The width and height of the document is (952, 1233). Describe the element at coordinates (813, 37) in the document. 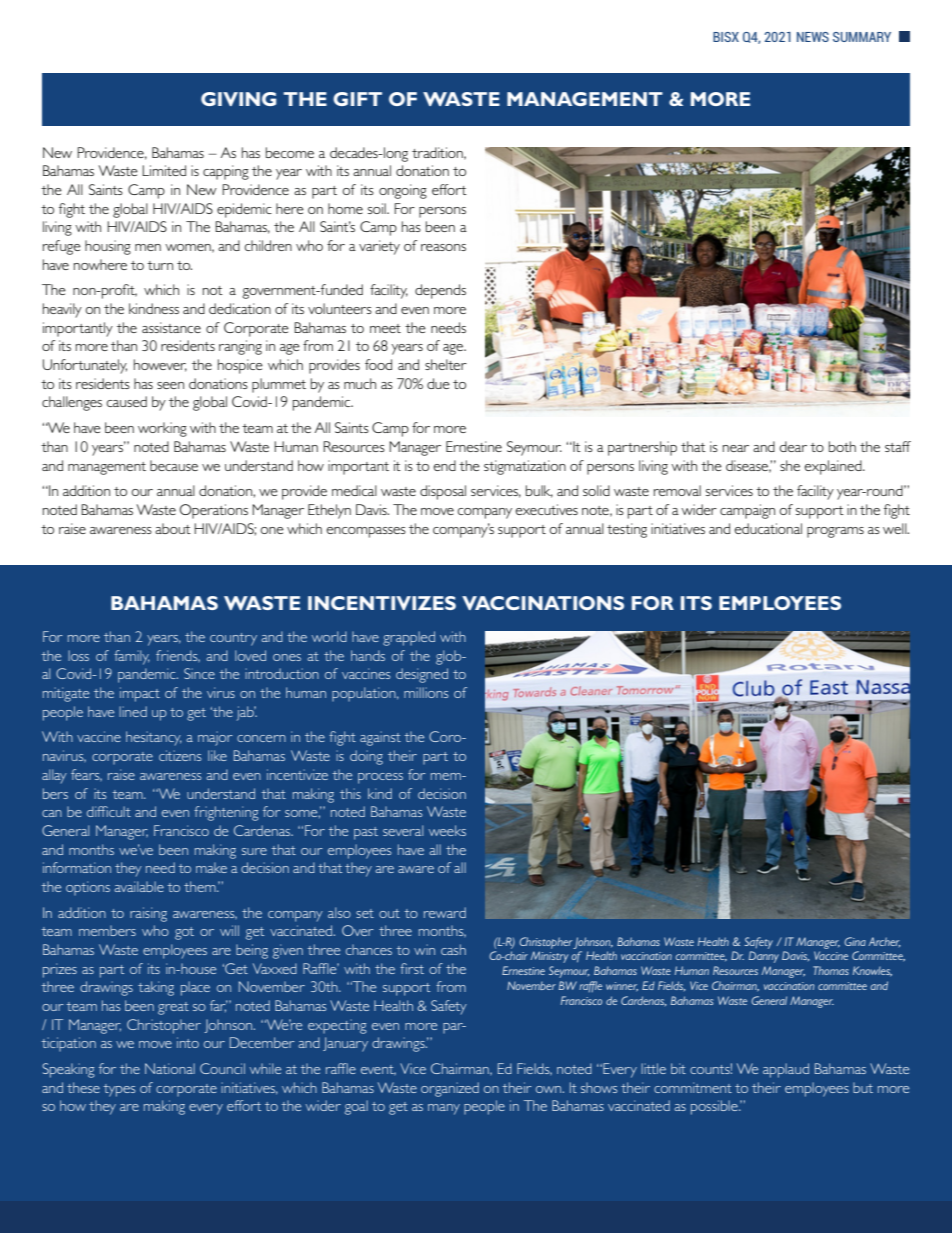

I see `NEWS` at that location.
